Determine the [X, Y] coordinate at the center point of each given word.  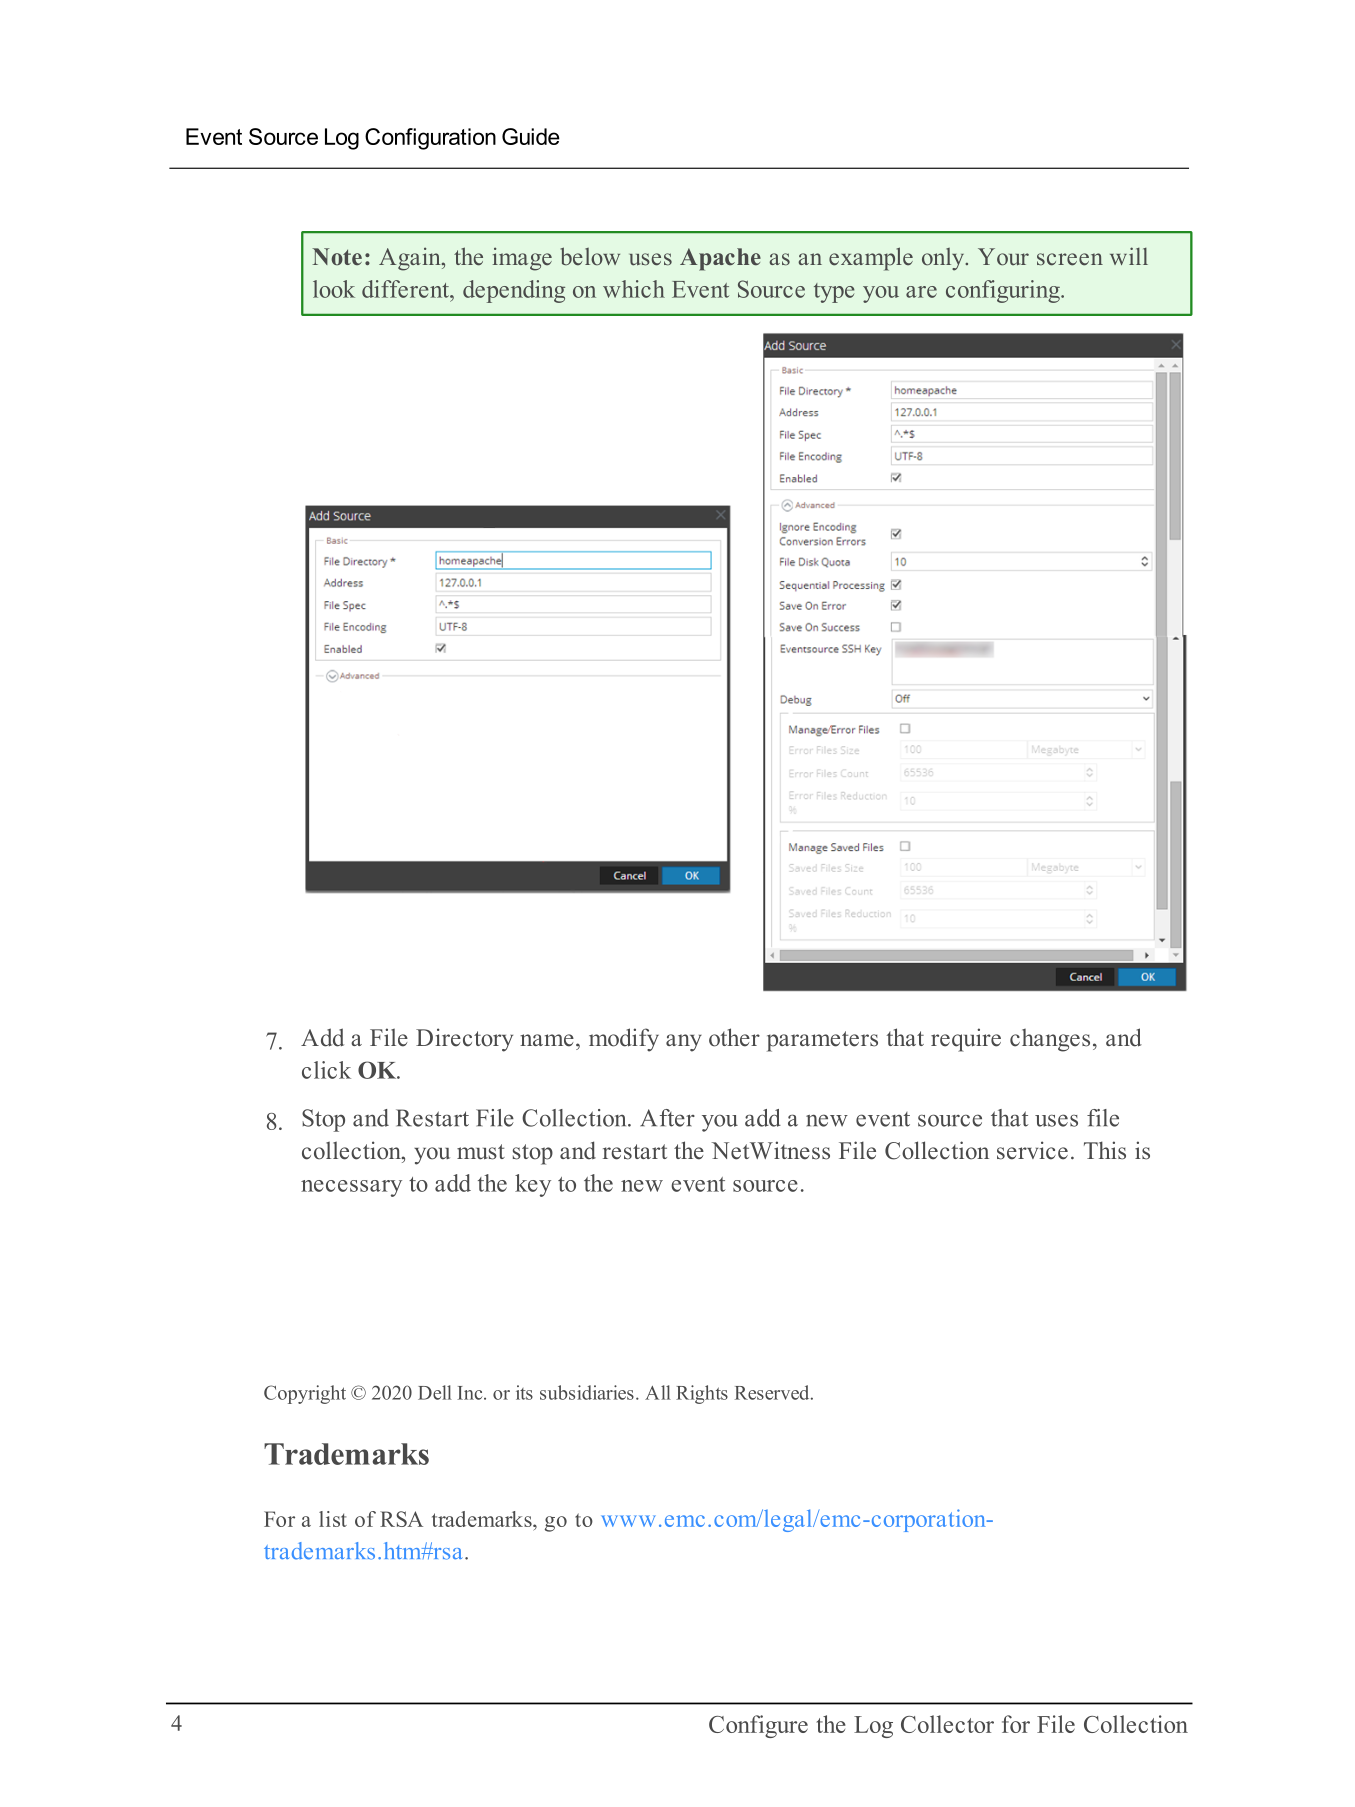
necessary [351, 1188]
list [333, 1519]
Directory [464, 1040]
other [734, 1037]
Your [1003, 257]
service [1032, 1150]
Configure [758, 1726]
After [667, 1118]
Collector [947, 1724]
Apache [720, 259]
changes [1050, 1040]
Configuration [430, 139]
